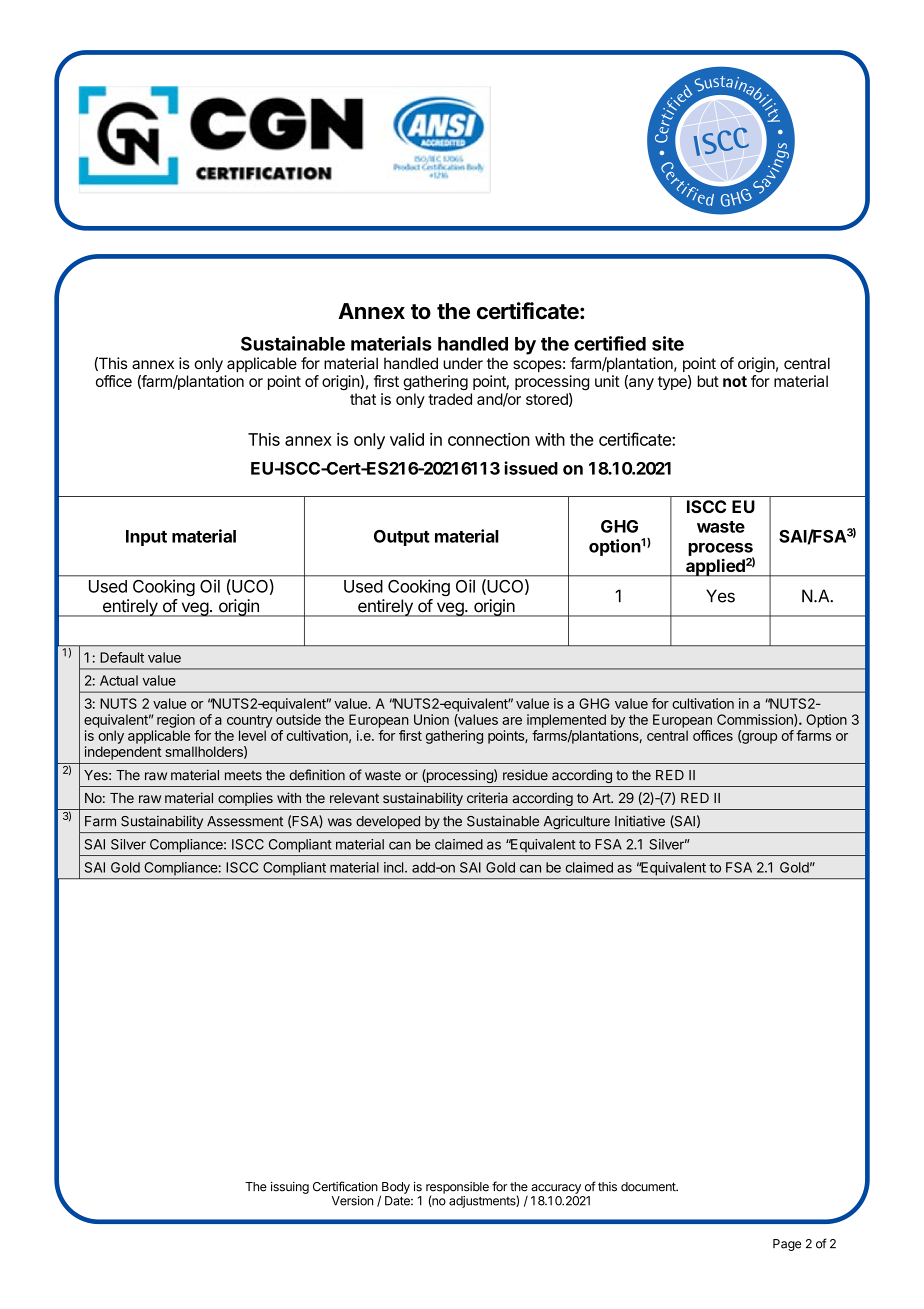 The height and width of the page is (1309, 924). I want to click on issuing, so click(290, 1187).
